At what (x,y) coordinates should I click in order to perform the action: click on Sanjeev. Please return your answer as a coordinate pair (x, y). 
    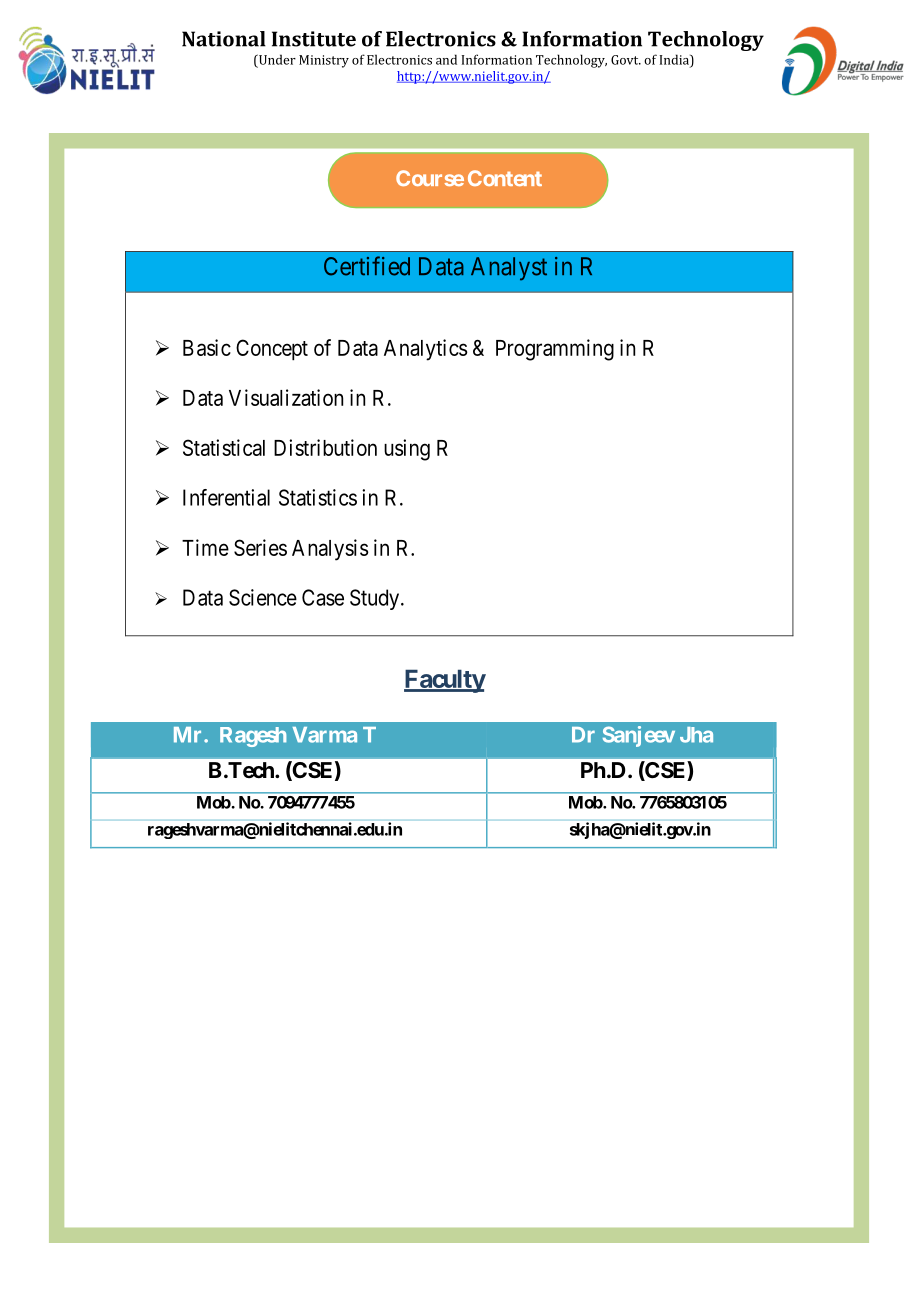
    Looking at the image, I should click on (639, 736).
